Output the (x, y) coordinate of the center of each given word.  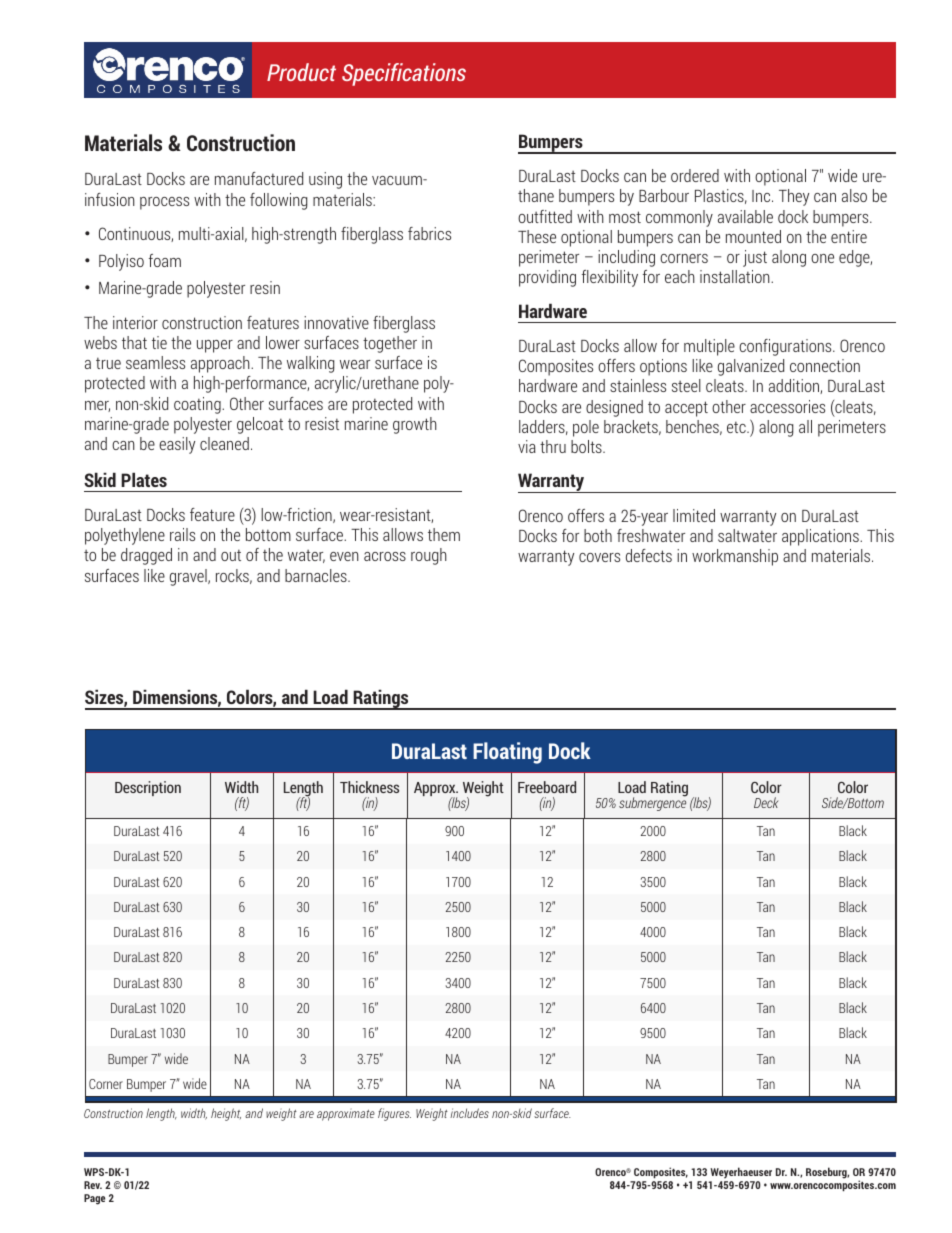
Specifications (404, 74)
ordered (695, 175)
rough (429, 556)
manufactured (259, 178)
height (226, 1114)
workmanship (735, 557)
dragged (146, 556)
